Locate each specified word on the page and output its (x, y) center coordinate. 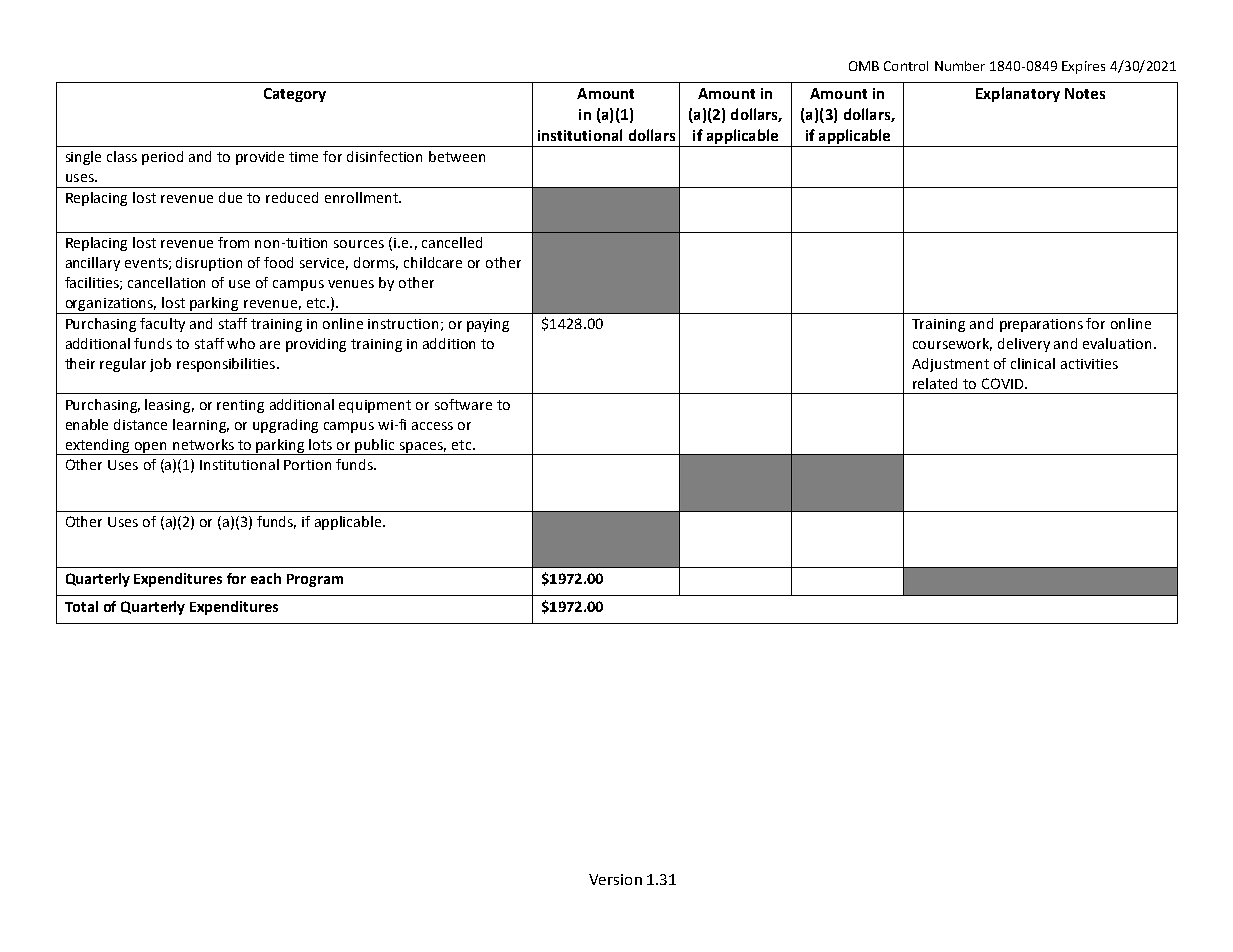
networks (203, 444)
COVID (1004, 383)
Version (615, 879)
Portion (307, 465)
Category (295, 95)
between (457, 156)
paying (488, 325)
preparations (1041, 325)
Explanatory (1018, 94)
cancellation (166, 282)
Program (315, 580)
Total (81, 606)
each (266, 578)
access (432, 426)
